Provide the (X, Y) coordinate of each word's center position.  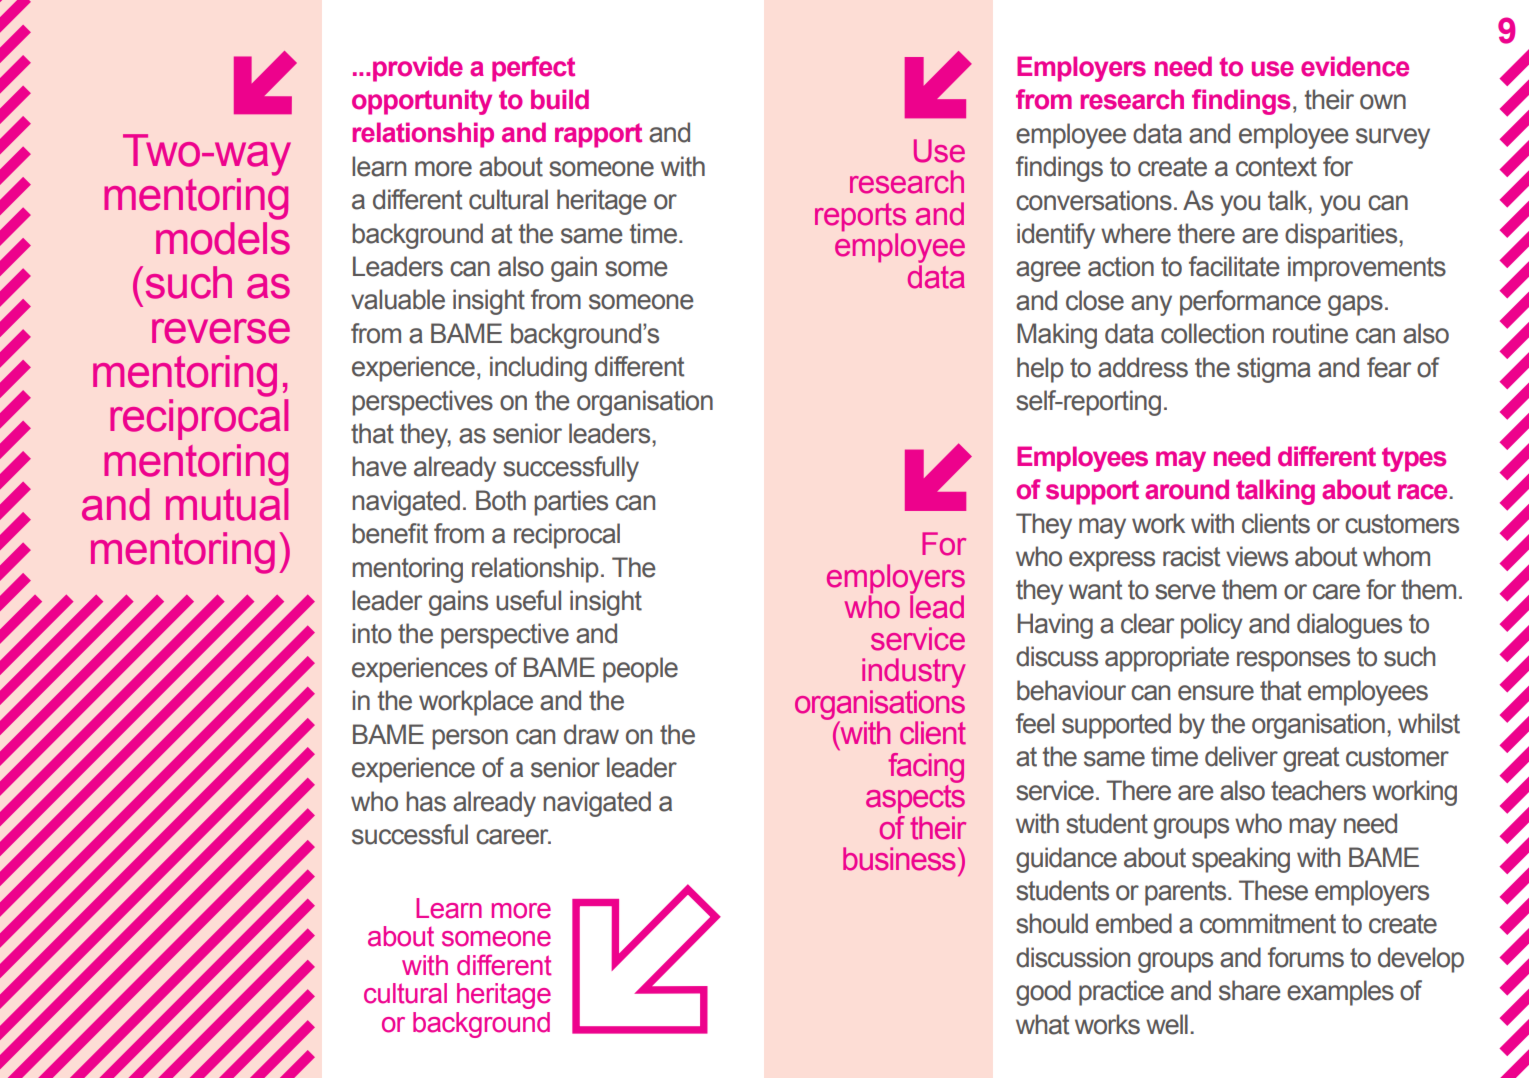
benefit (390, 533)
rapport (598, 135)
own (1383, 102)
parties (571, 503)
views (1257, 556)
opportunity (422, 102)
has (426, 801)
